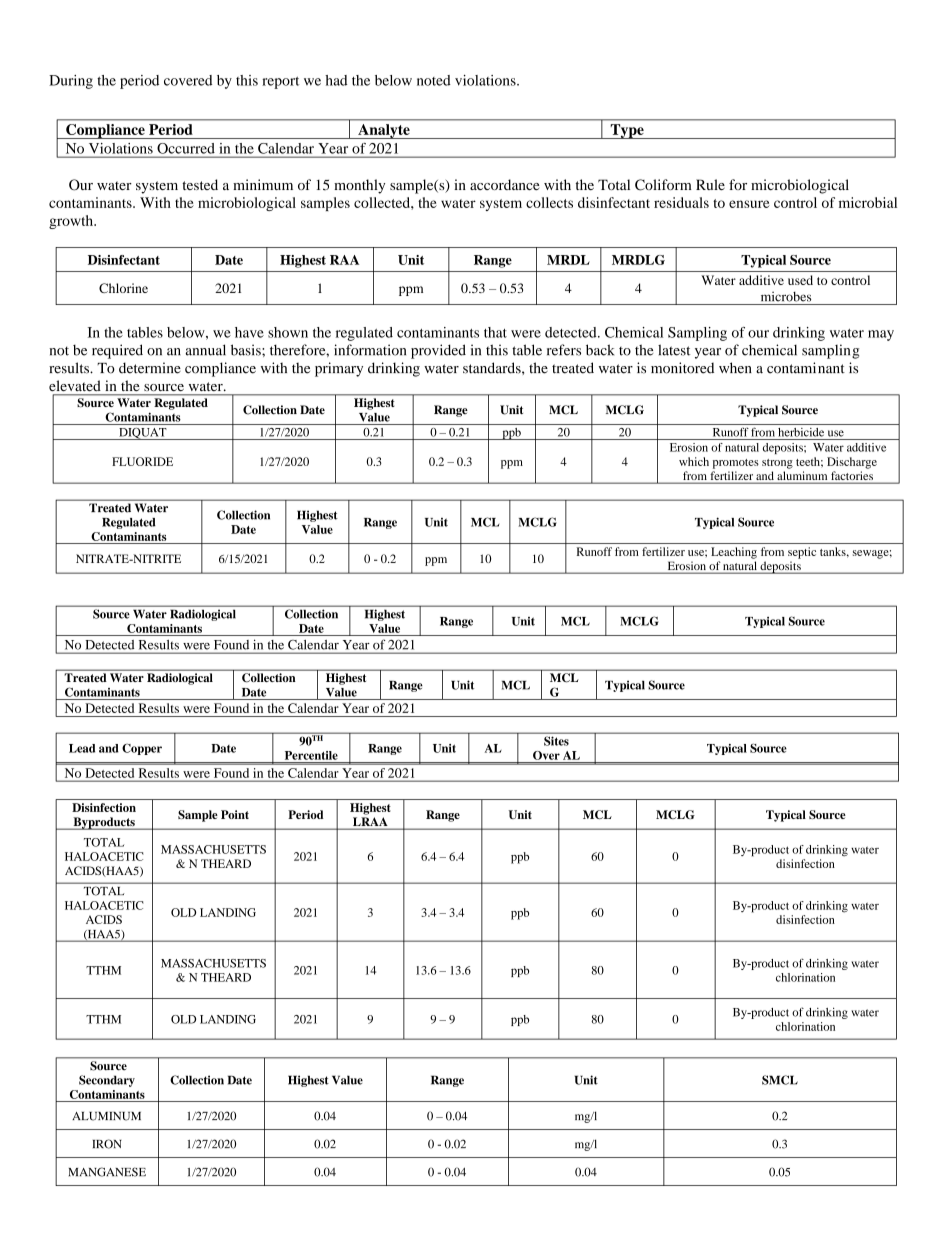  I want to click on strong, so click(777, 464).
